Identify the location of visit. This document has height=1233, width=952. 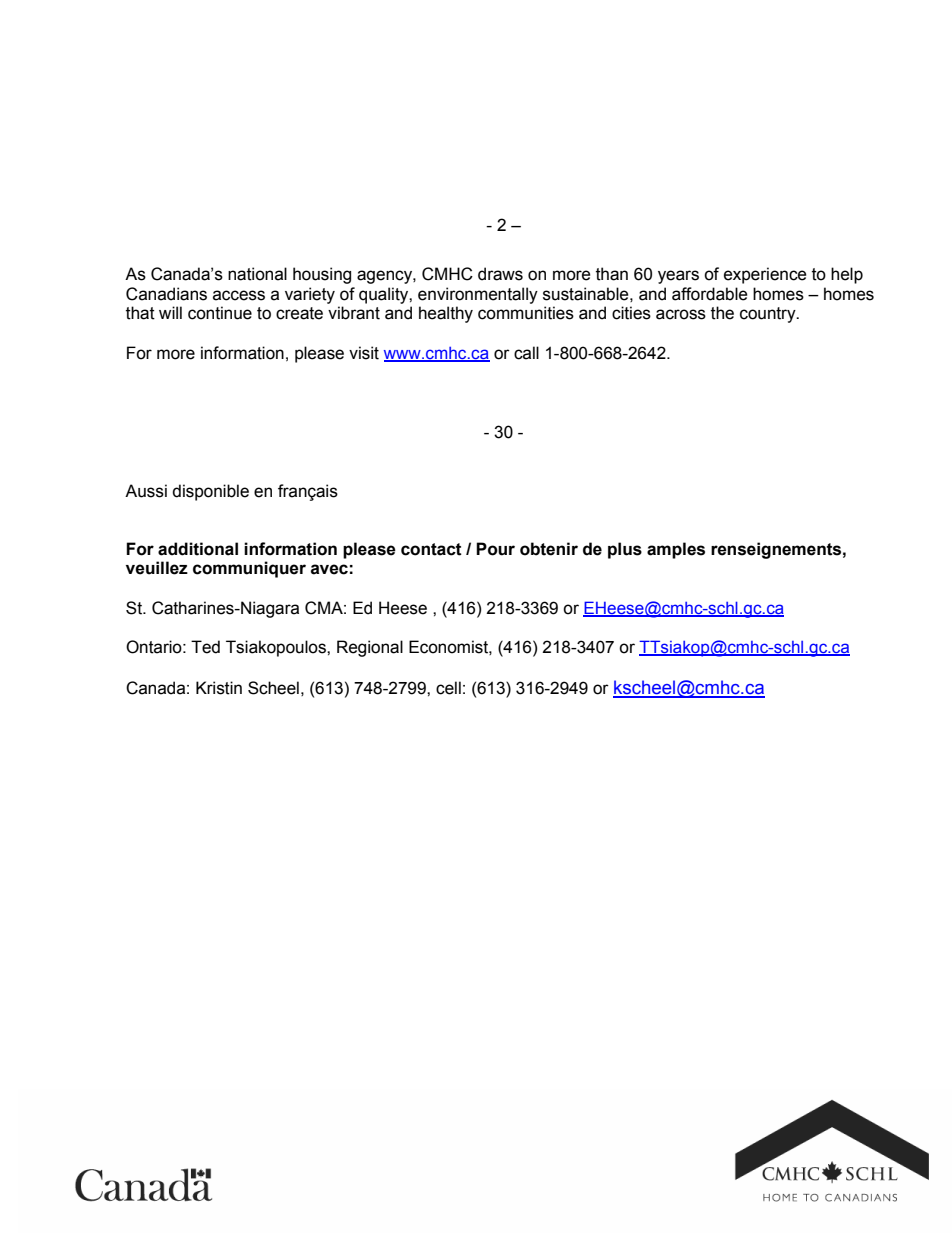
(364, 353).
